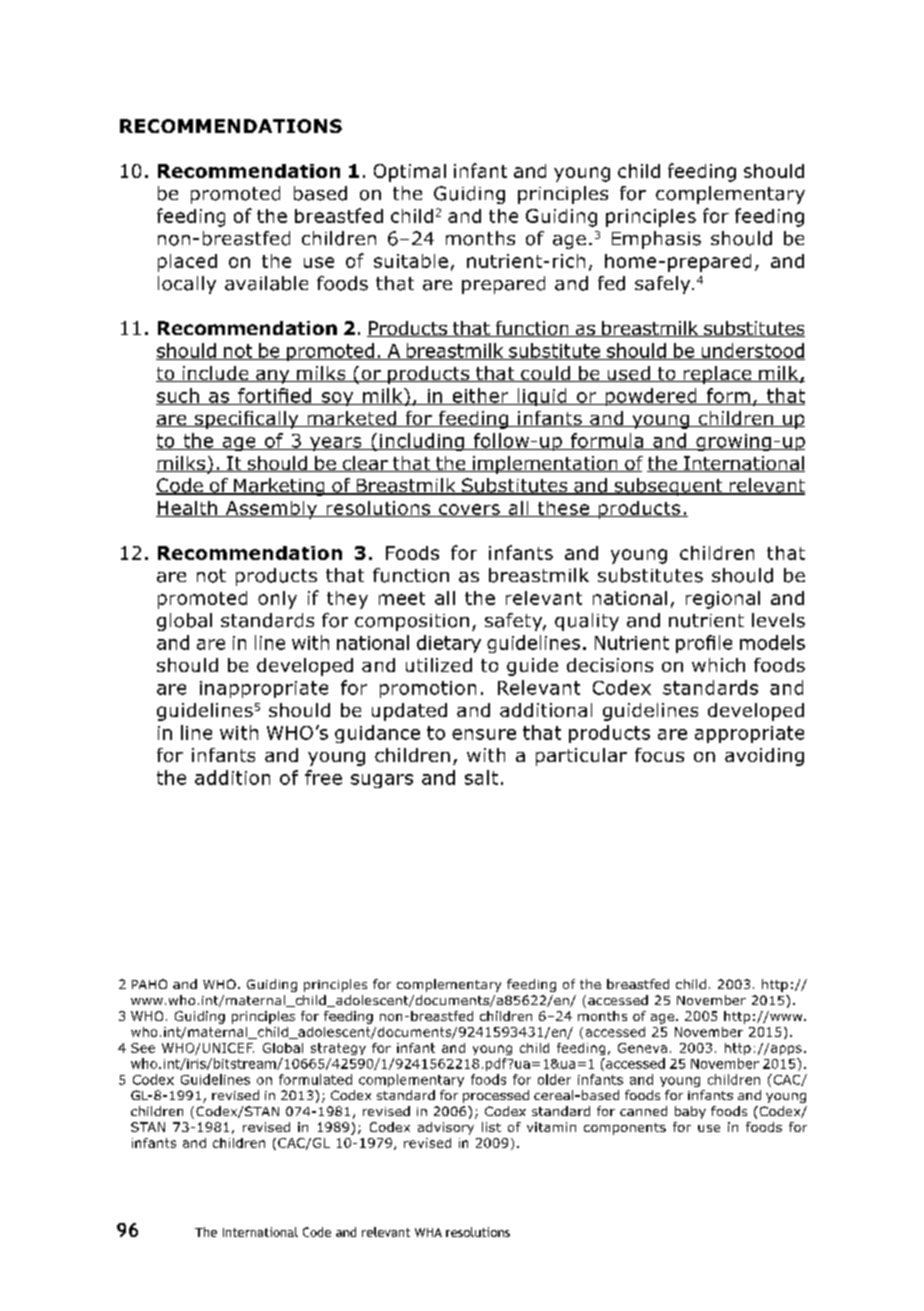  What do you see at coordinates (143, 1048) in the image?
I see `See` at bounding box center [143, 1048].
